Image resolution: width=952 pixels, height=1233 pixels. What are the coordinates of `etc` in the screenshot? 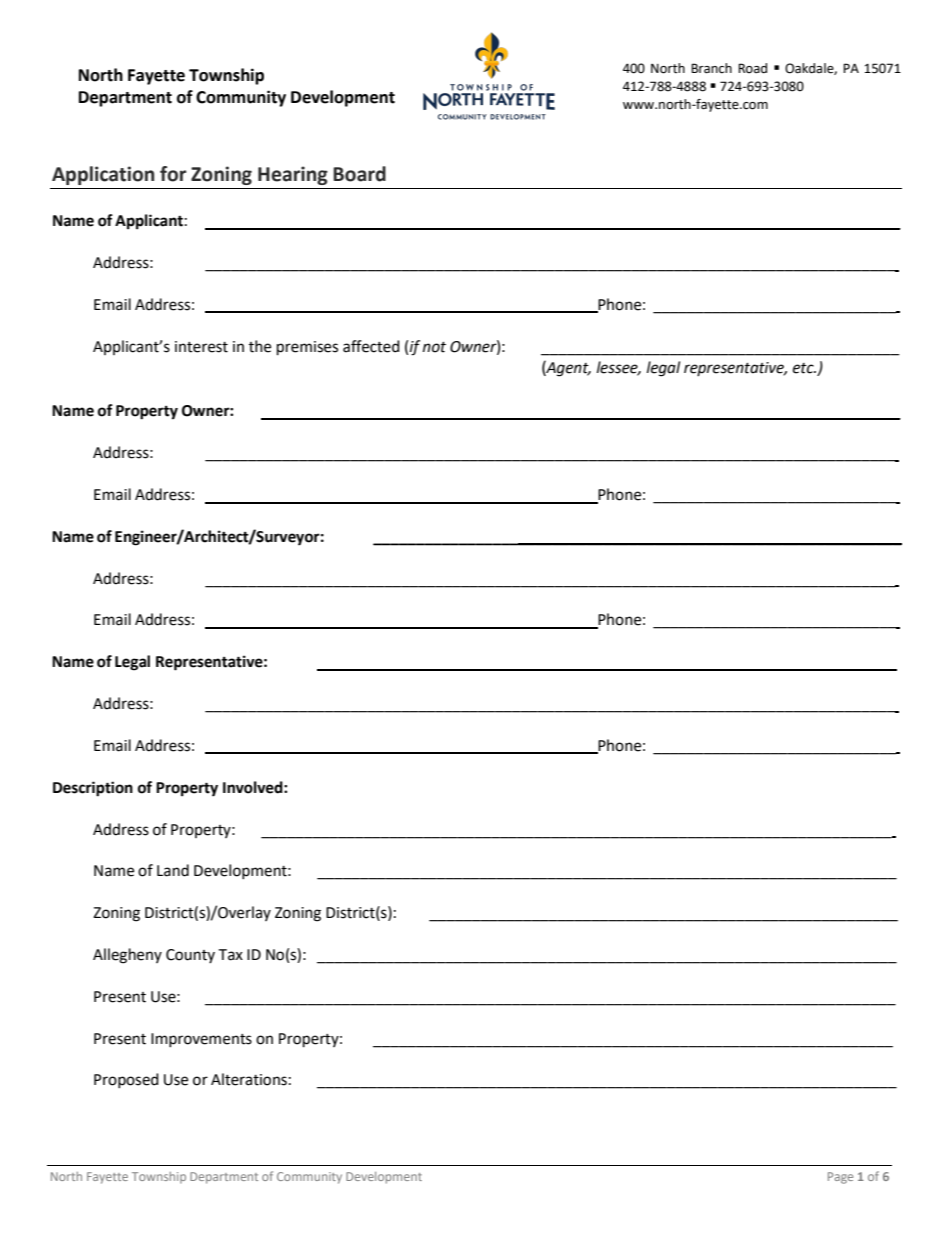 It's located at (804, 368).
